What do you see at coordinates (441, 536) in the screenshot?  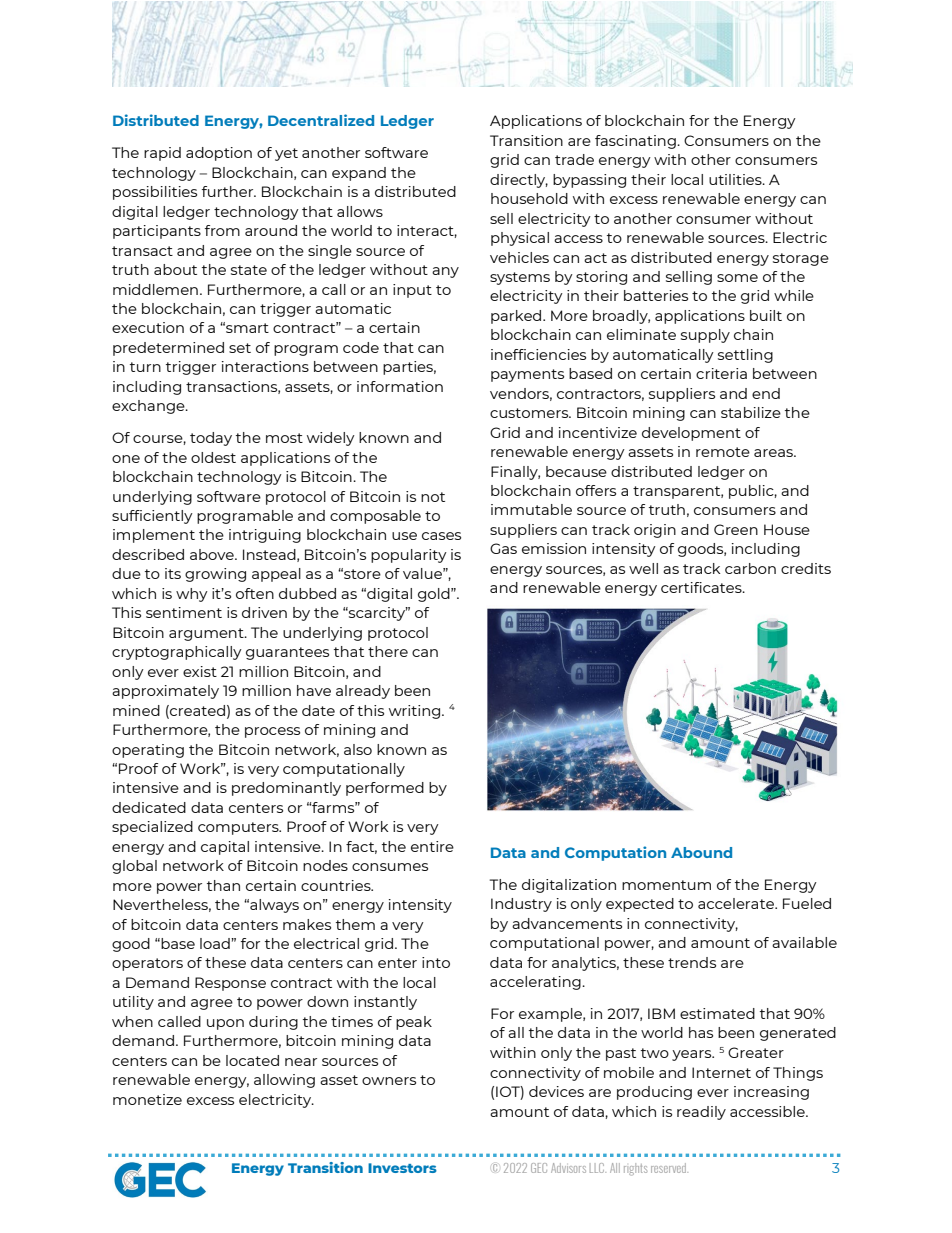 I see `cases` at bounding box center [441, 536].
